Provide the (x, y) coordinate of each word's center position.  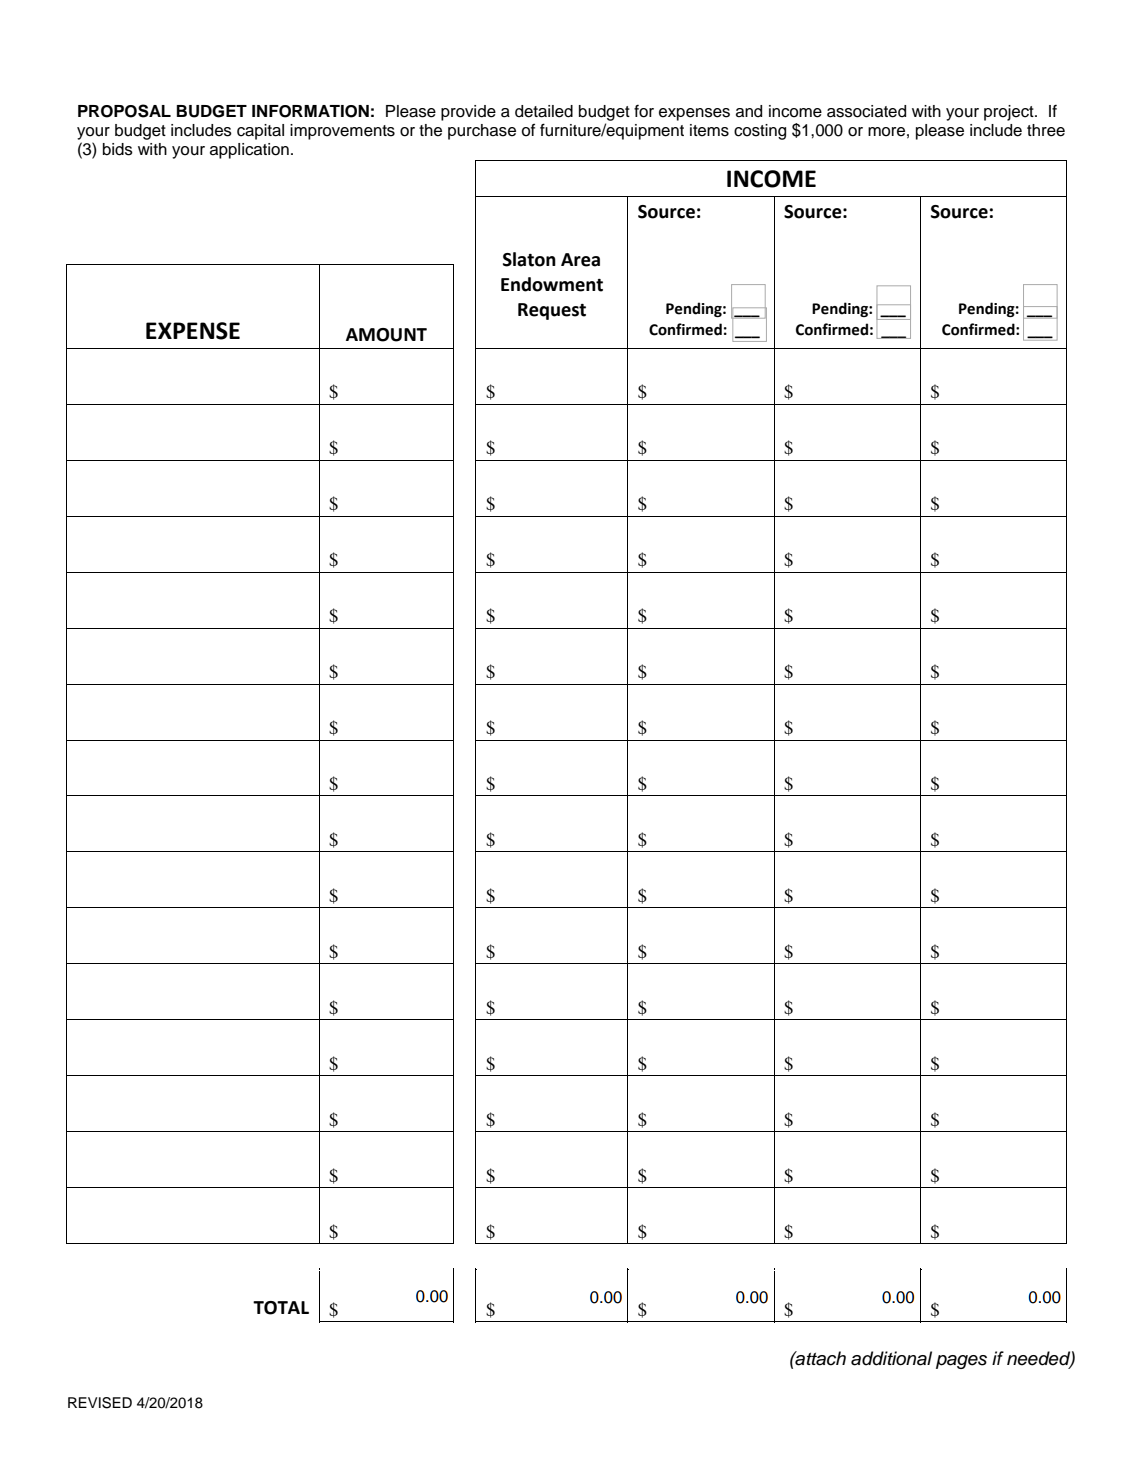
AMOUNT (386, 335)
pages (961, 1362)
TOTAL (281, 1308)
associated (866, 111)
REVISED (100, 1403)
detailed (544, 111)
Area (580, 260)
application (249, 151)
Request (552, 311)
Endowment (552, 284)
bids (118, 149)
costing (760, 132)
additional (891, 1358)
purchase (482, 132)
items (709, 130)
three (1046, 130)
